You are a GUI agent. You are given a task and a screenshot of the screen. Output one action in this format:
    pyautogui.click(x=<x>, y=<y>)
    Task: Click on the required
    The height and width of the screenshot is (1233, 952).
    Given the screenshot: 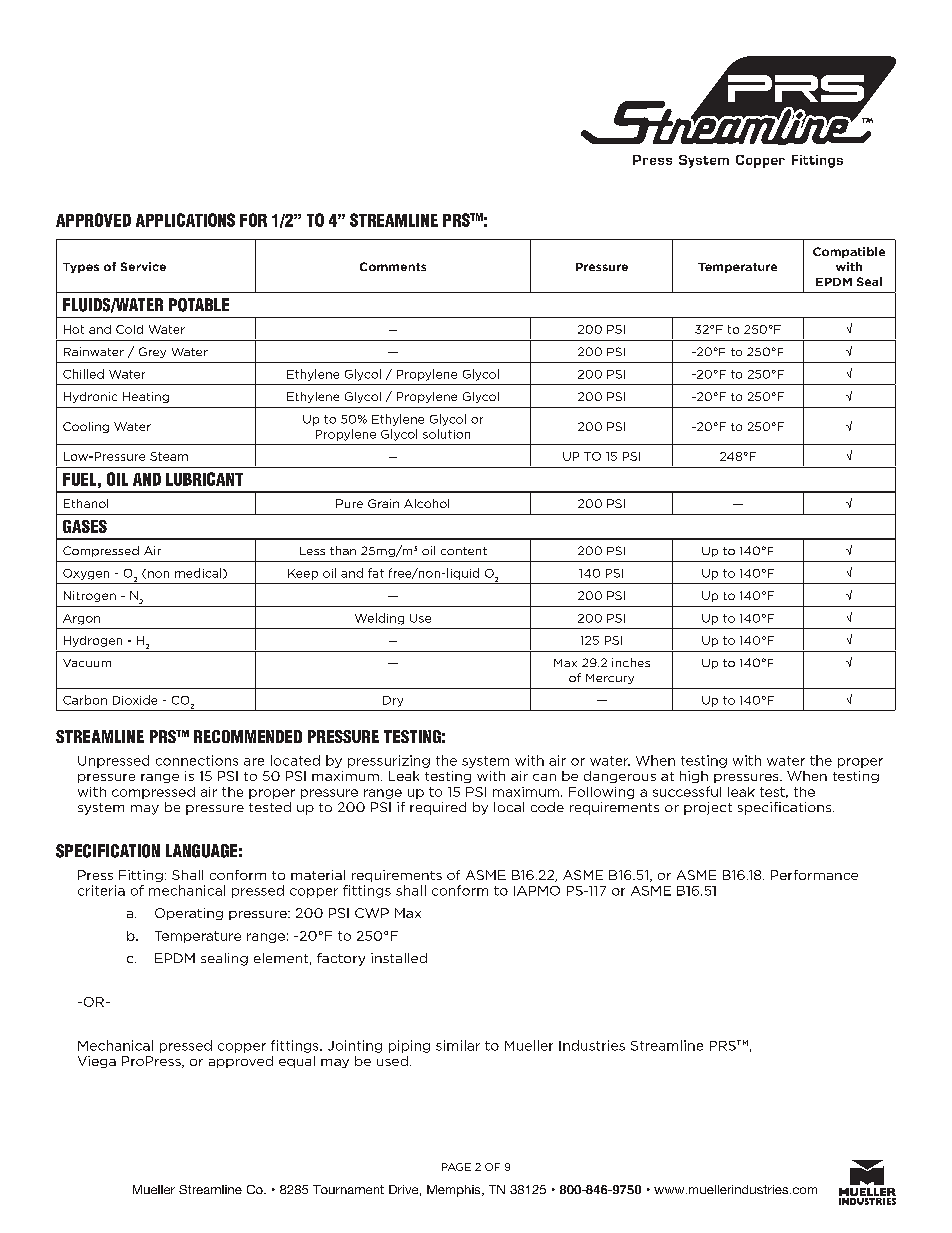 What is the action you would take?
    pyautogui.click(x=438, y=808)
